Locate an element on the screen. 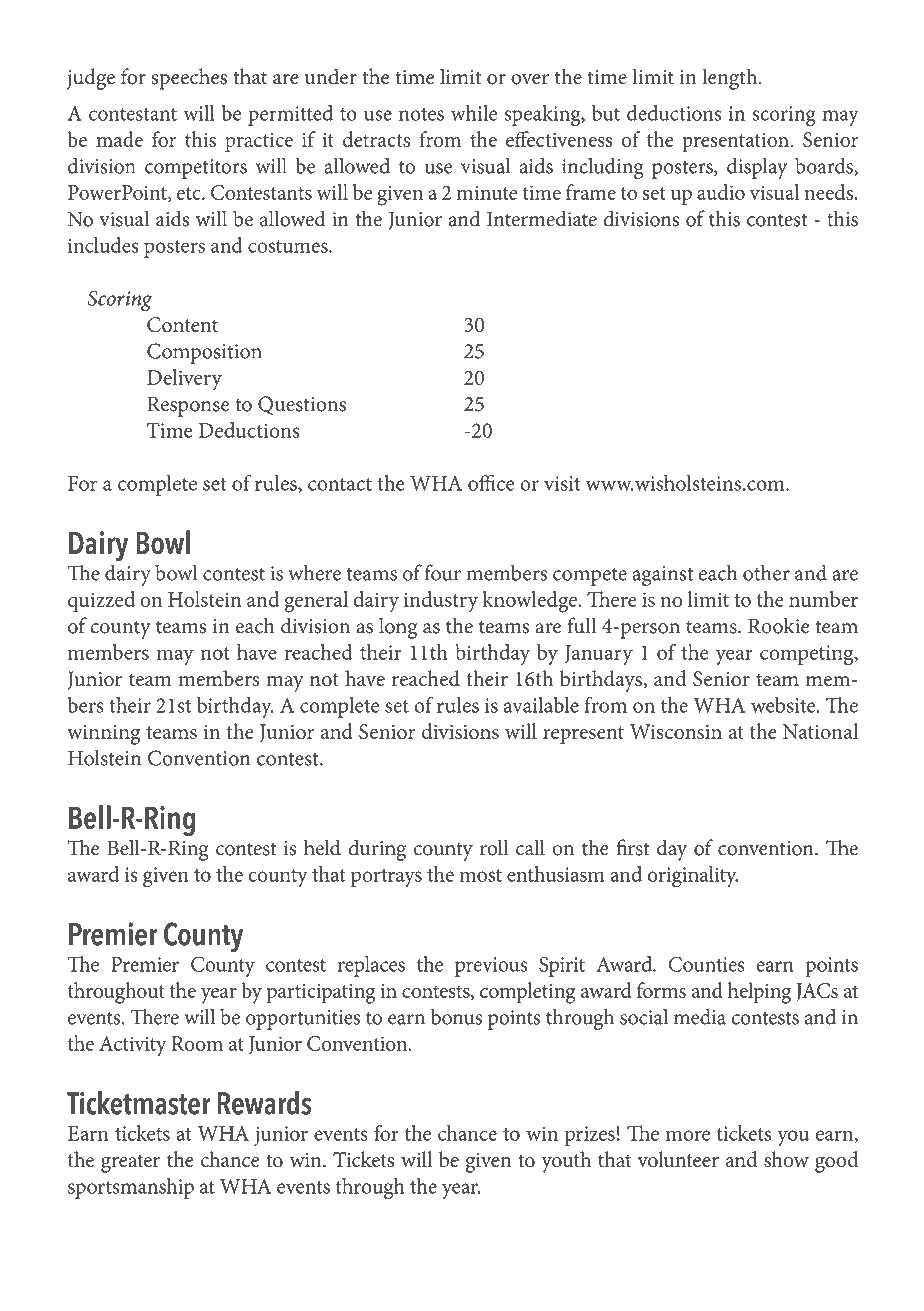  winning is located at coordinates (103, 735).
